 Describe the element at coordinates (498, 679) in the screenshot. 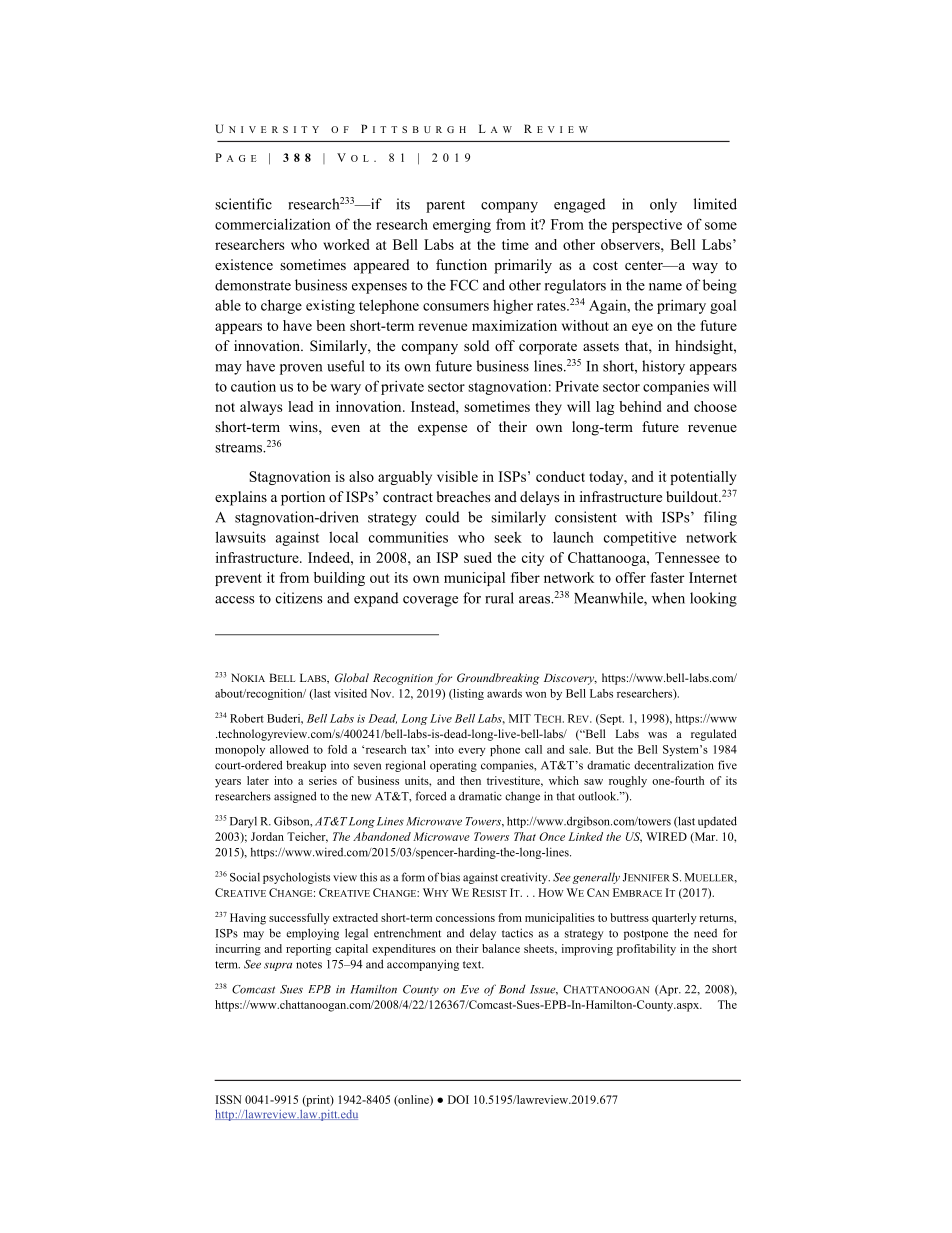

I see `Groundbreaking` at that location.
